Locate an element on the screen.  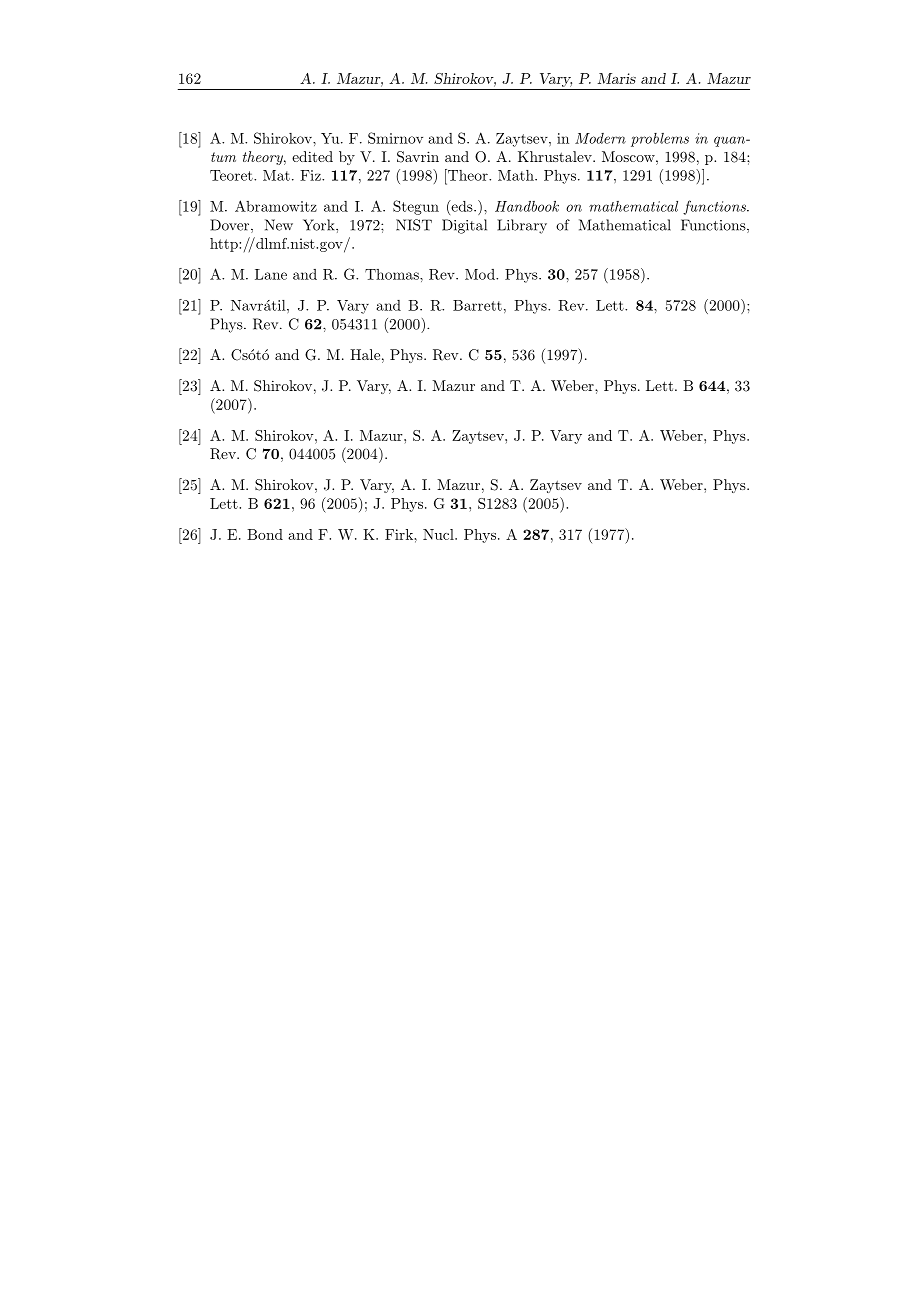
Barrett is located at coordinates (477, 305).
